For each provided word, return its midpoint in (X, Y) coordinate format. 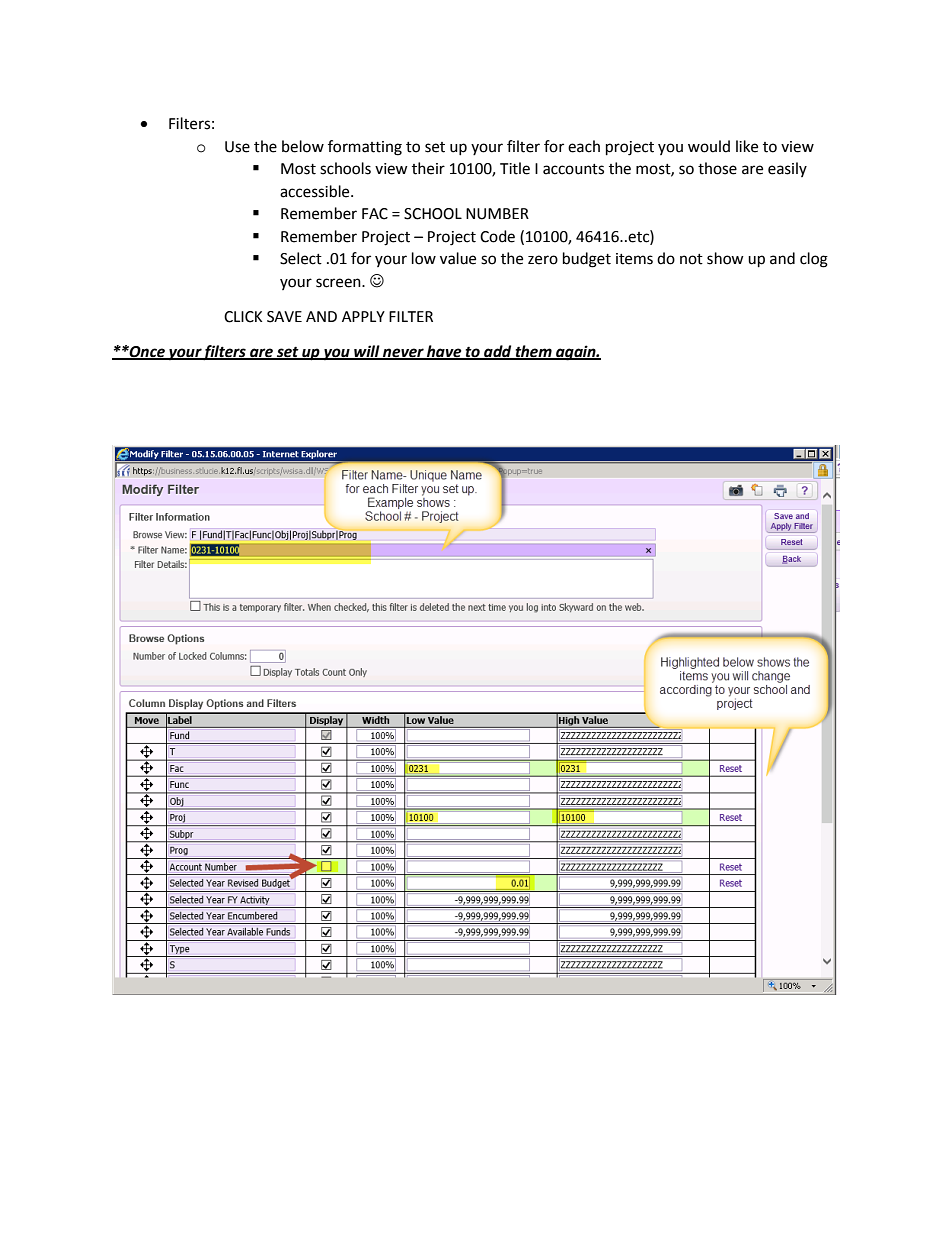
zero (543, 260)
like (747, 146)
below (303, 146)
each (584, 146)
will (367, 352)
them (533, 352)
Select (301, 258)
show (725, 258)
